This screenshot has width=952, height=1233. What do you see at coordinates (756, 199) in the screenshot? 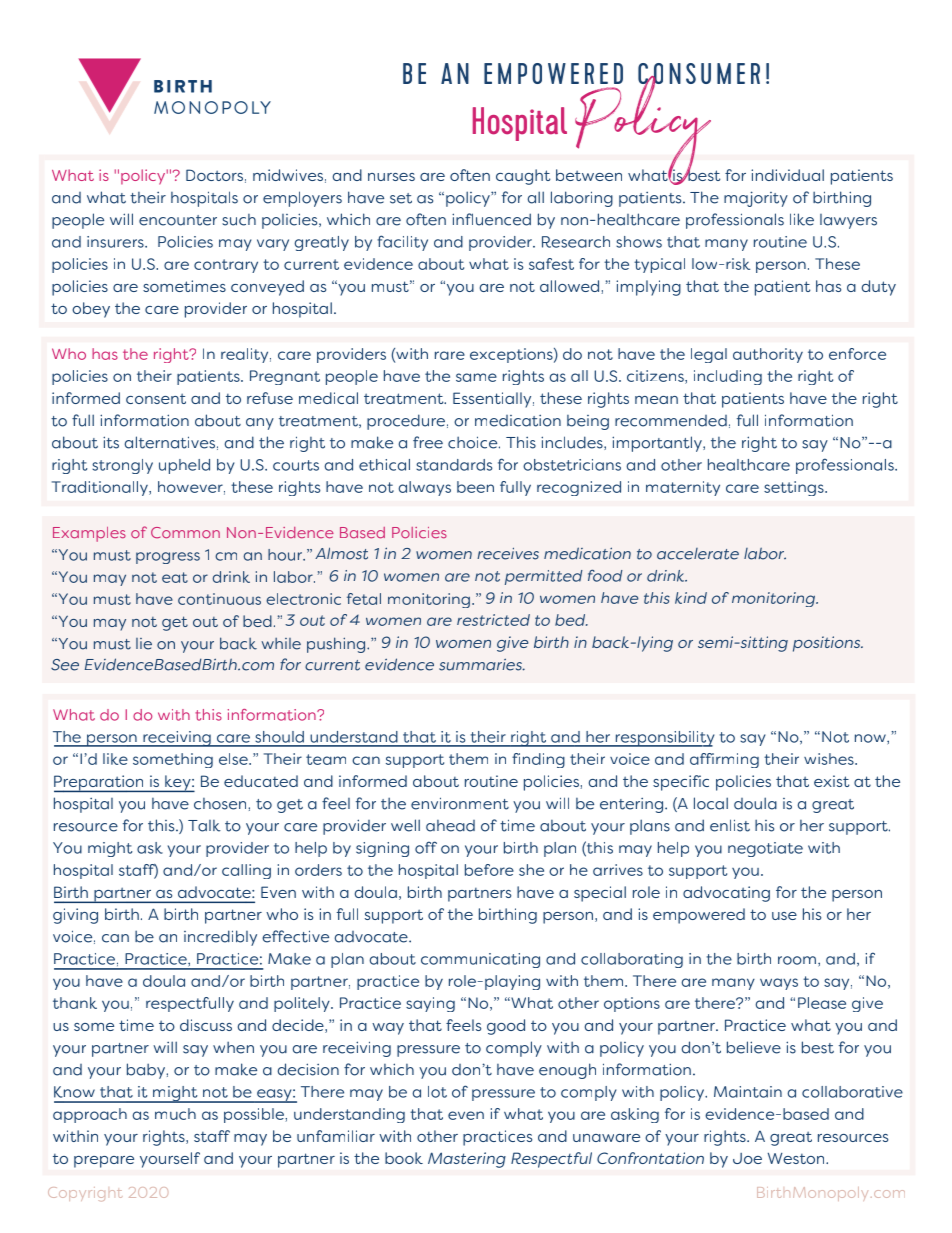
I see `majority` at bounding box center [756, 199].
